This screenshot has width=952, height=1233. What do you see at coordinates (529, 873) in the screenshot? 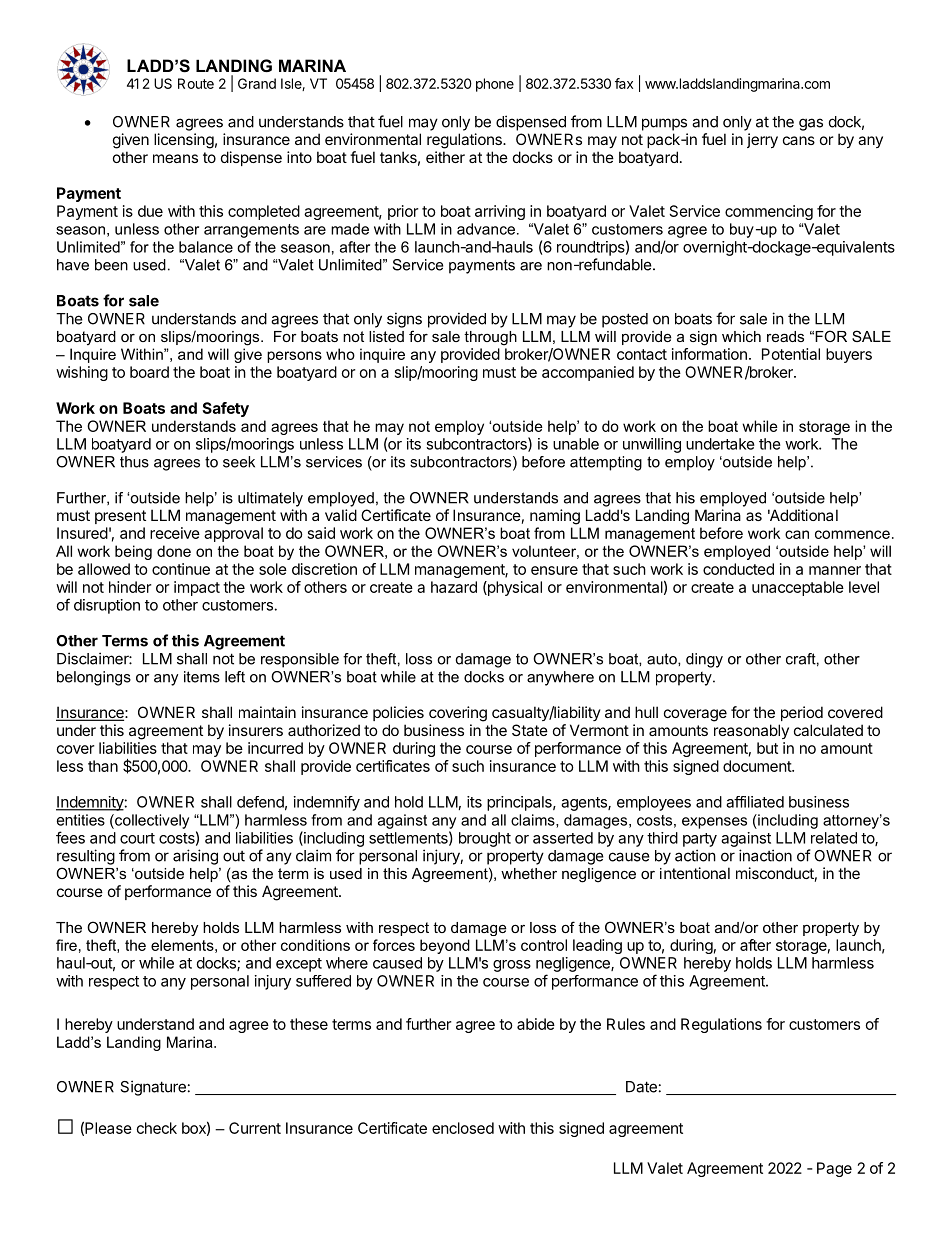
I see `whether` at bounding box center [529, 873].
